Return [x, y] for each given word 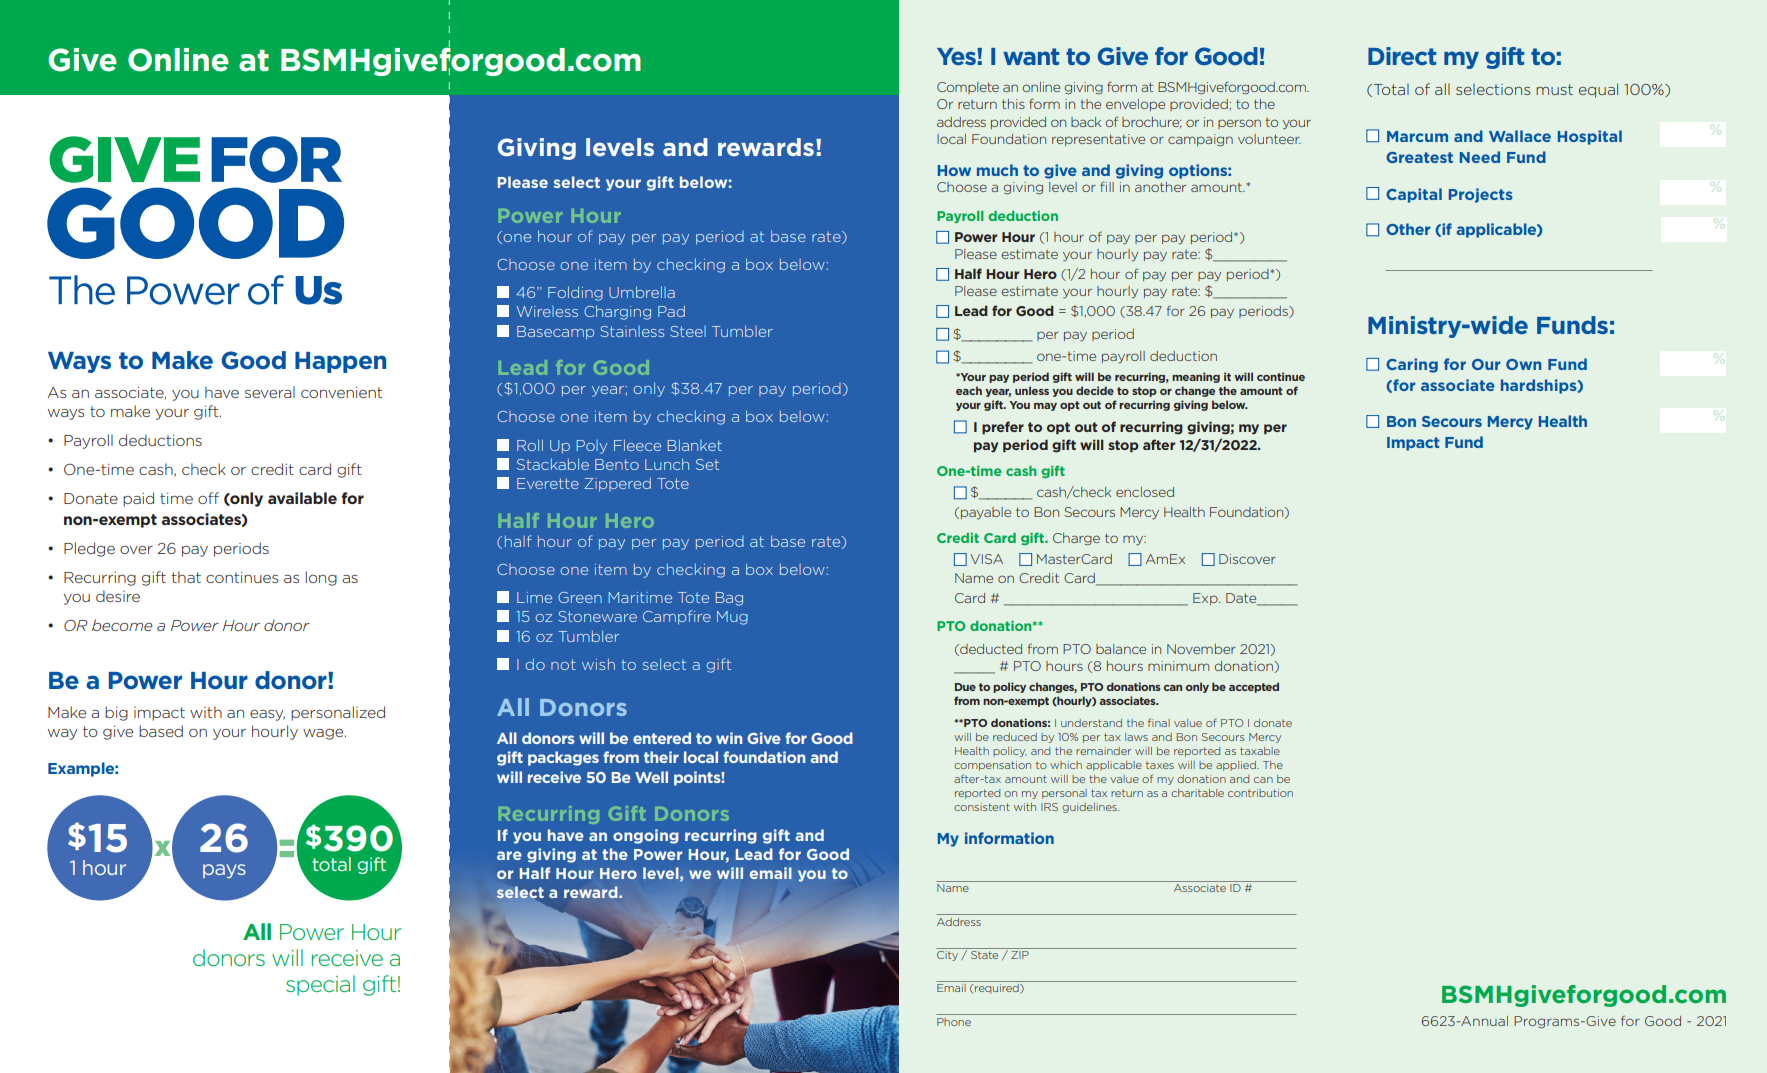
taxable [1260, 751]
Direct [1402, 56]
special [320, 985]
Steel [688, 331]
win [729, 738]
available [302, 498]
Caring [1412, 365]
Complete [968, 88]
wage [324, 734]
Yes [957, 56]
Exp [1206, 599]
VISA [987, 559]
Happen [340, 362]
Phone [954, 1022]
